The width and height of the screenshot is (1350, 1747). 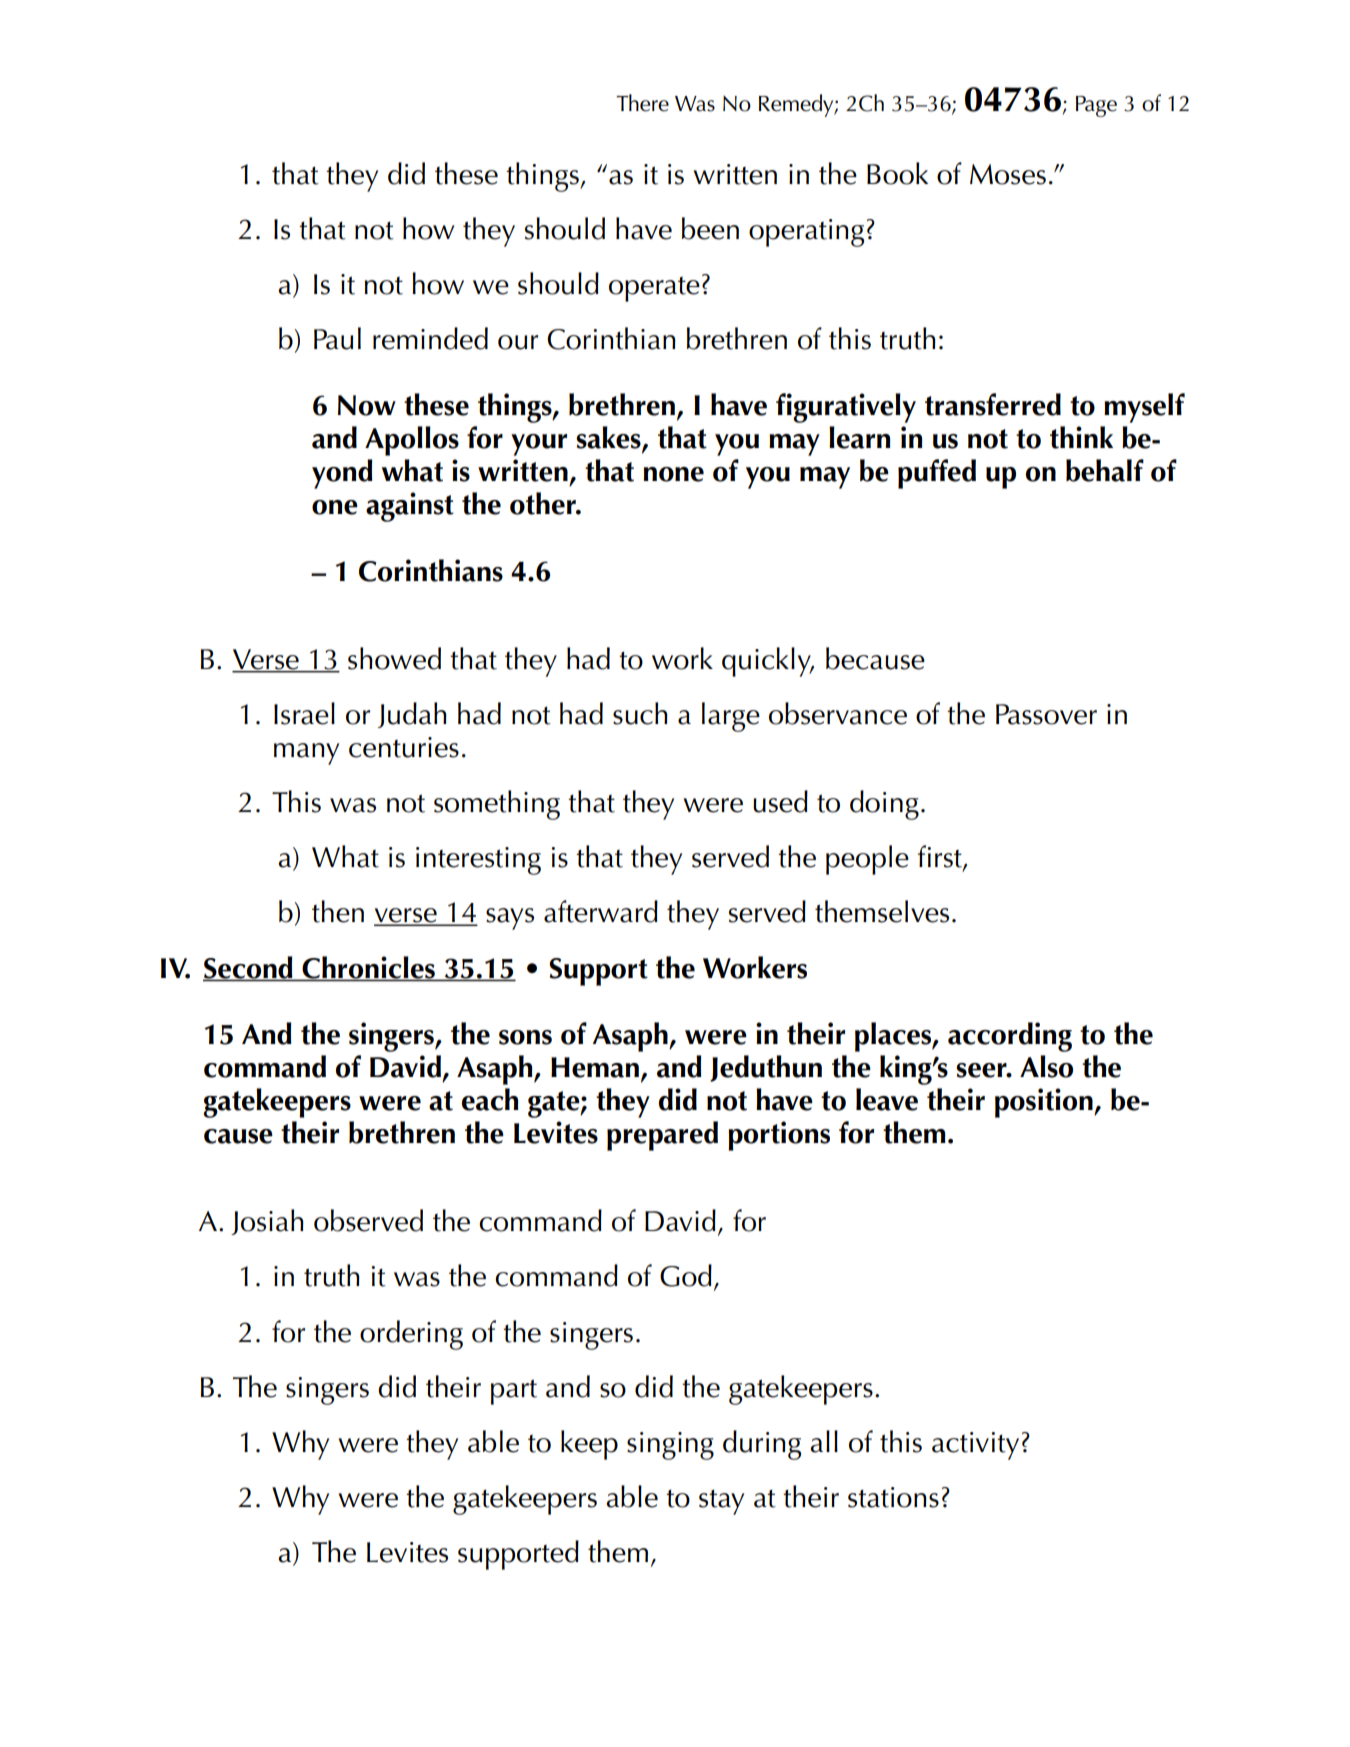 I want to click on ordering, so click(x=411, y=1335).
